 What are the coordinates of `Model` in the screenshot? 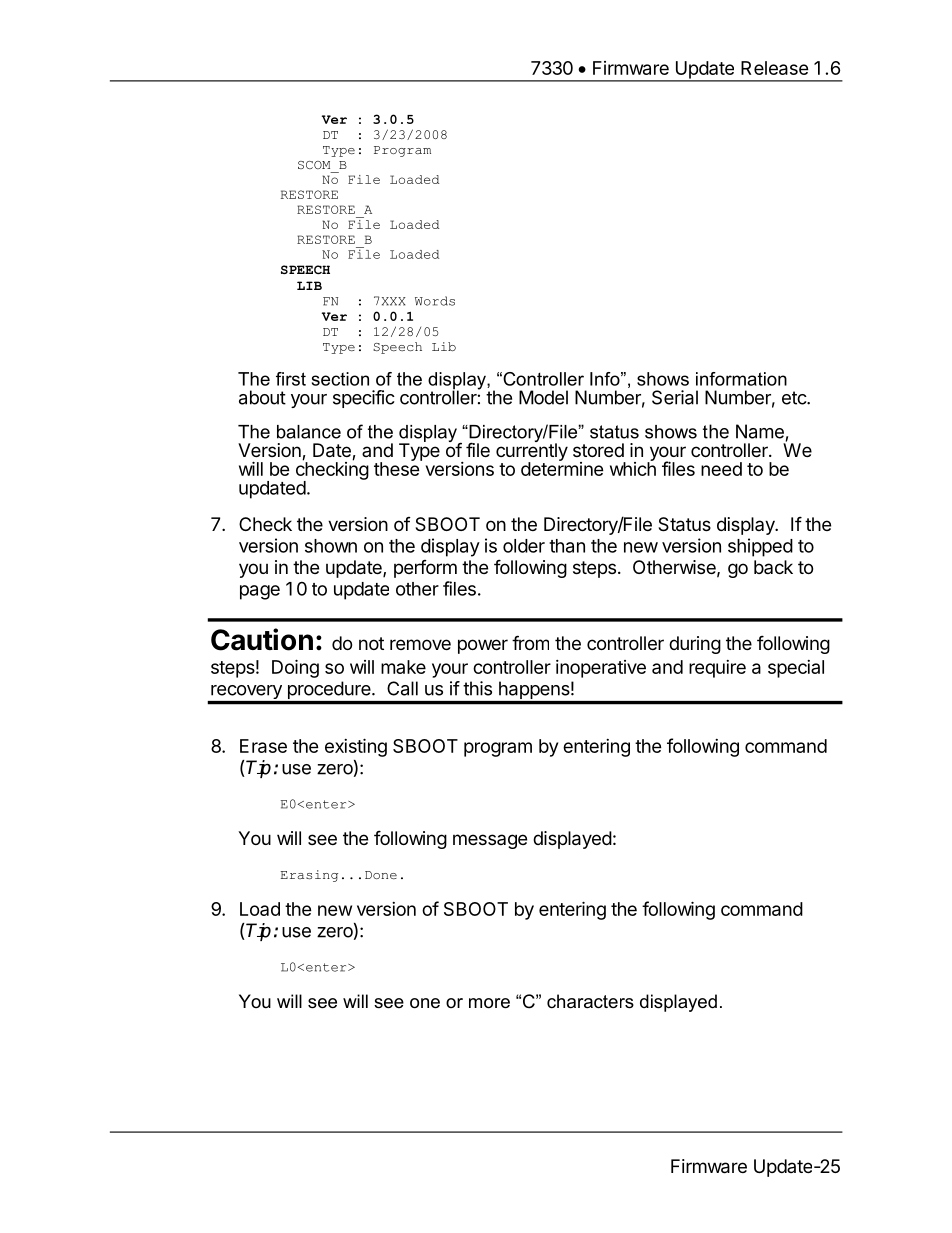 It's located at (543, 397).
